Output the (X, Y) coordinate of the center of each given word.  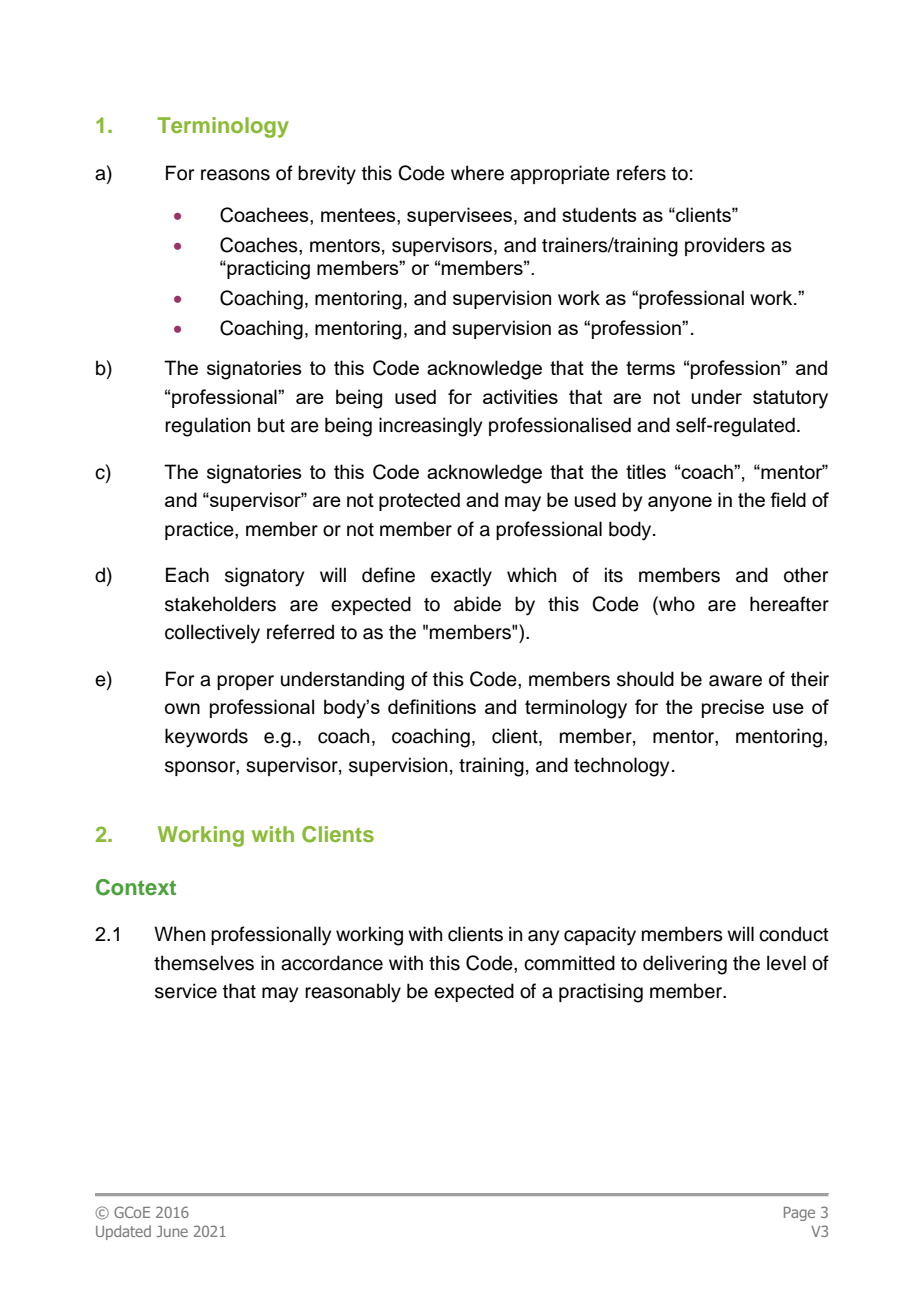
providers (725, 246)
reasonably (353, 992)
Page (799, 1214)
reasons (235, 175)
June (172, 1231)
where (477, 173)
